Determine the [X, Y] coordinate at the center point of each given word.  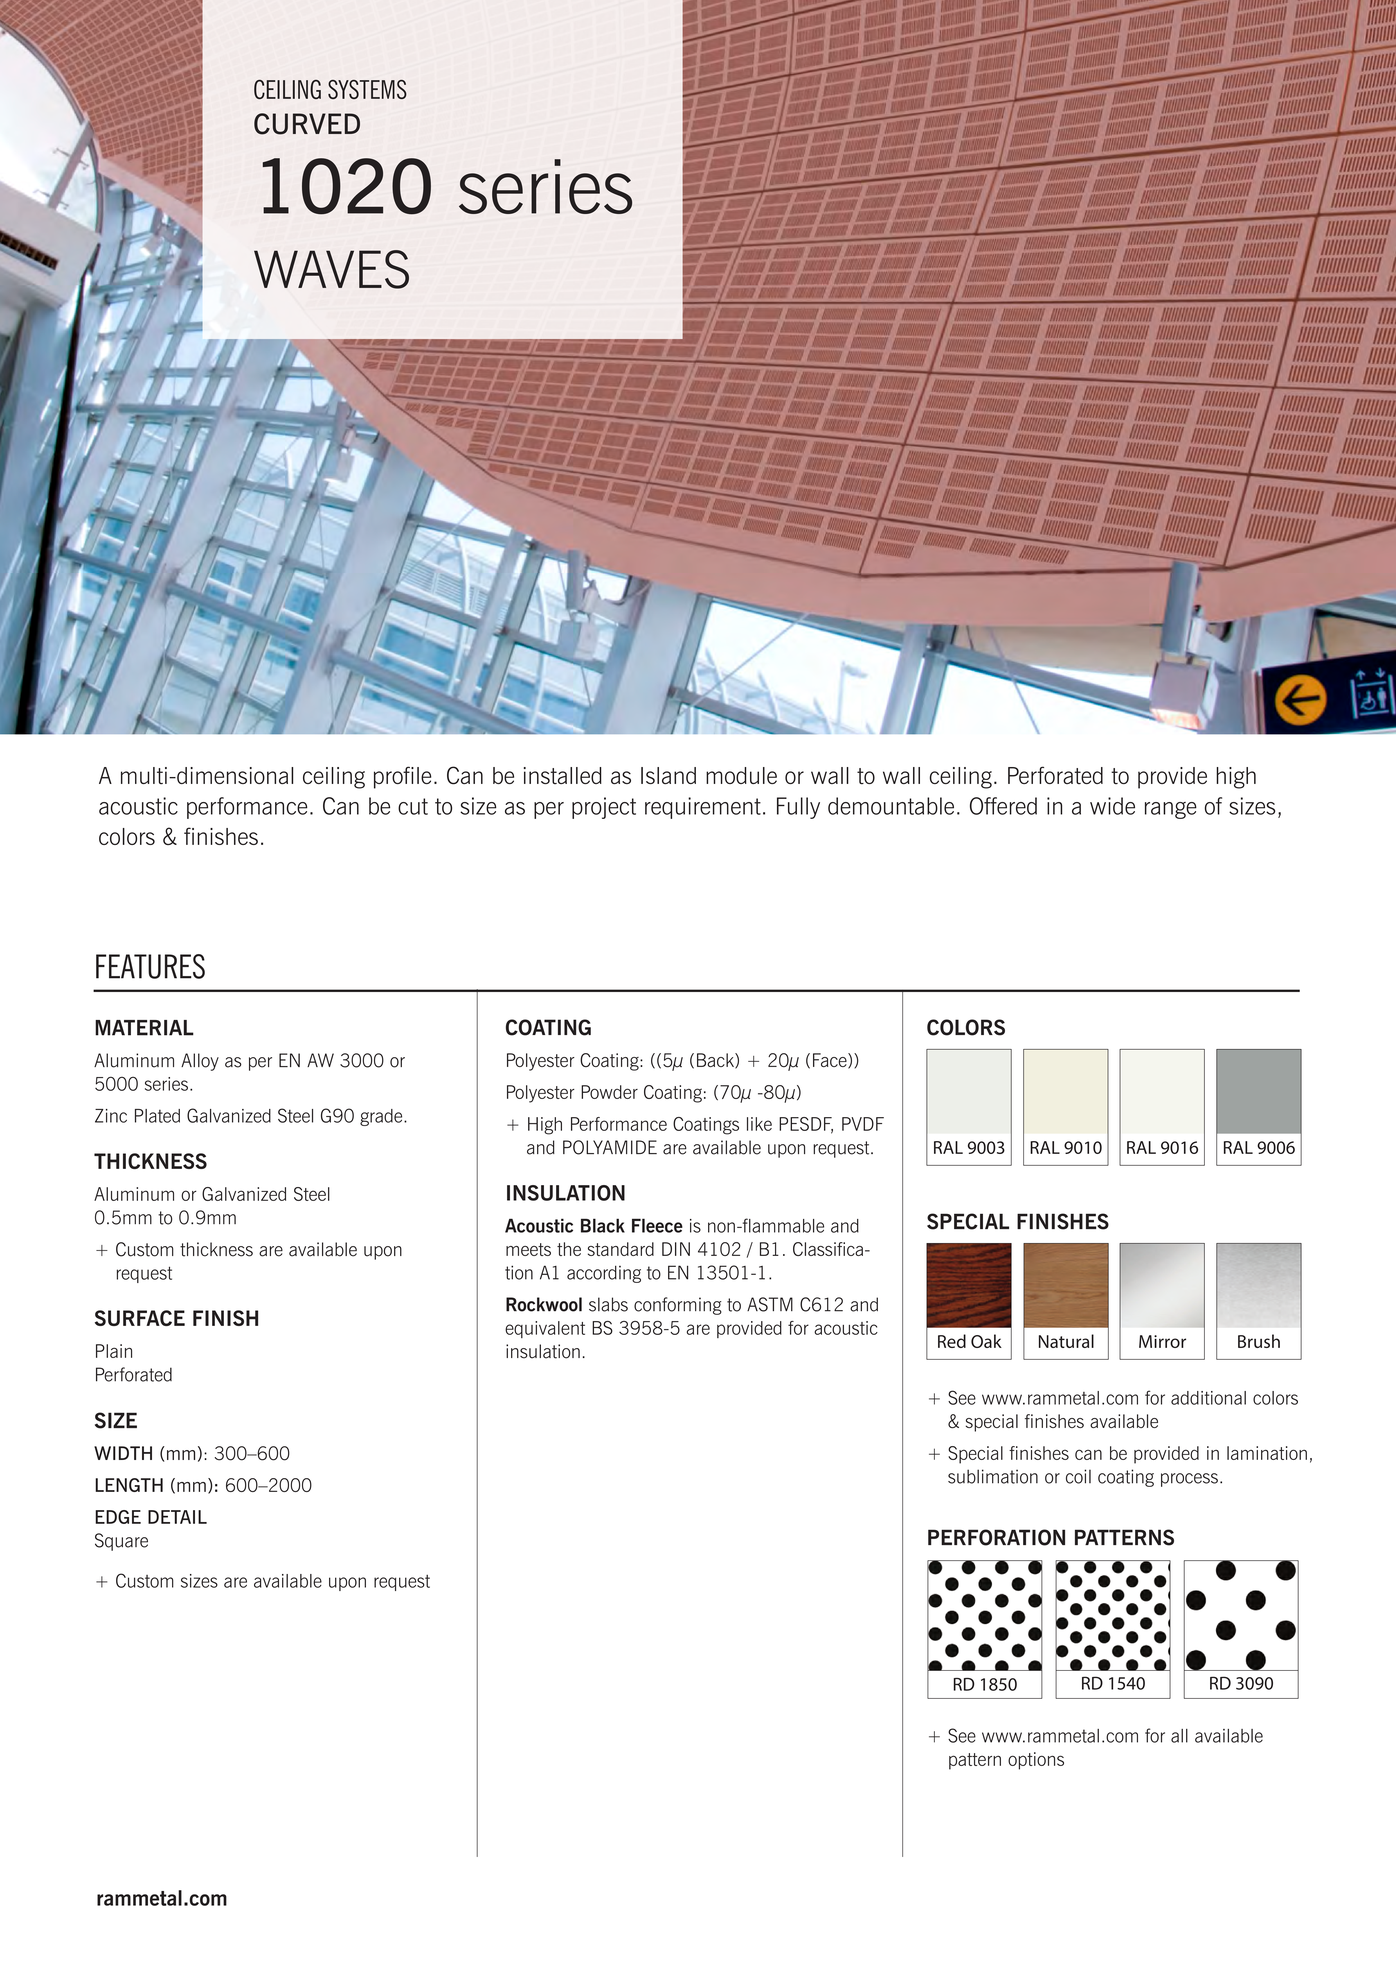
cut [413, 806]
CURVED [307, 124]
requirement [703, 808]
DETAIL [177, 1517]
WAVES [331, 269]
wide [1112, 806]
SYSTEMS [367, 89]
